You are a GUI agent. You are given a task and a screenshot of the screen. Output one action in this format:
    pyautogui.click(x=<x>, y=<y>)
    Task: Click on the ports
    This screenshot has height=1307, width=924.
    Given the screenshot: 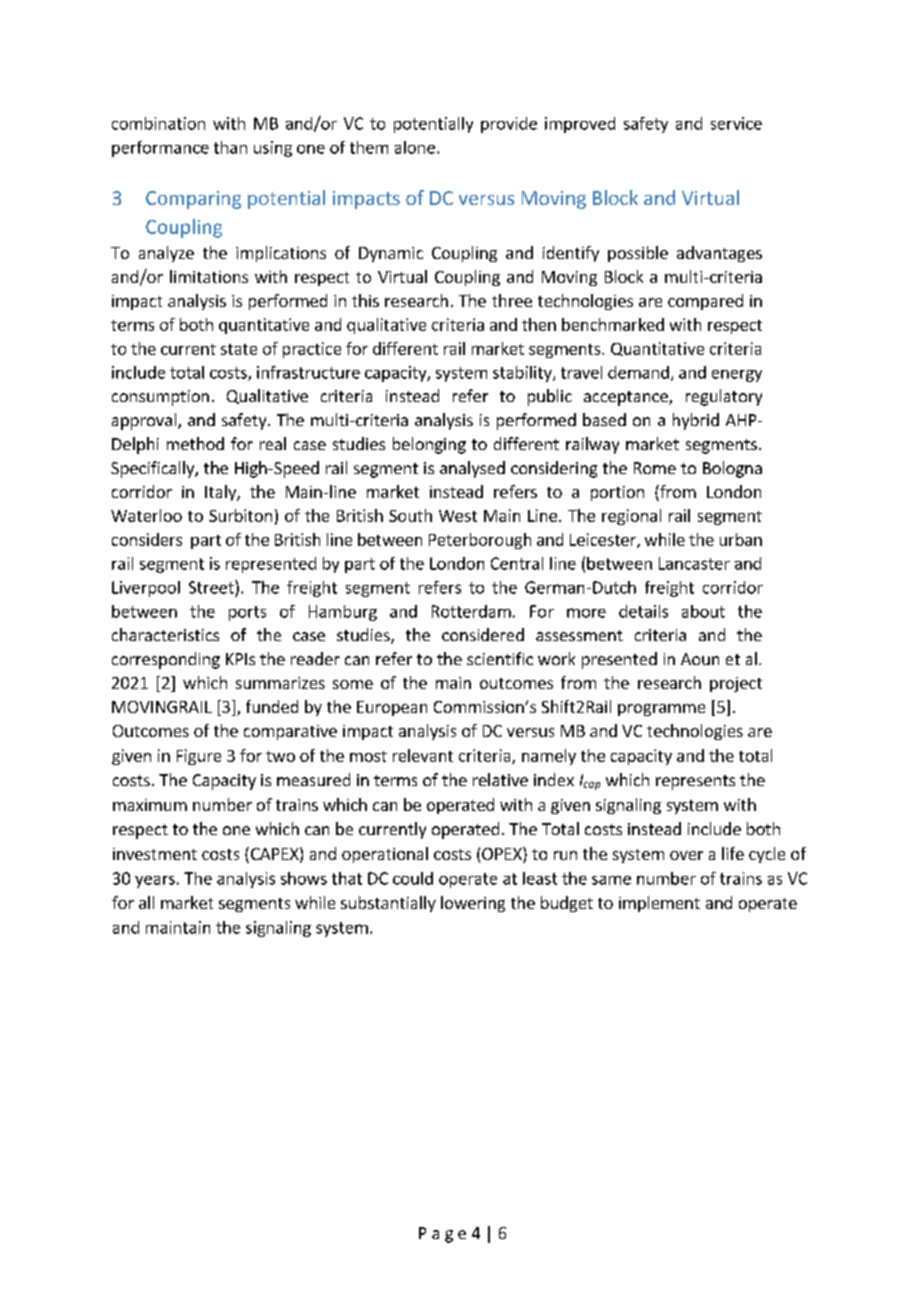 What is the action you would take?
    pyautogui.click(x=247, y=613)
